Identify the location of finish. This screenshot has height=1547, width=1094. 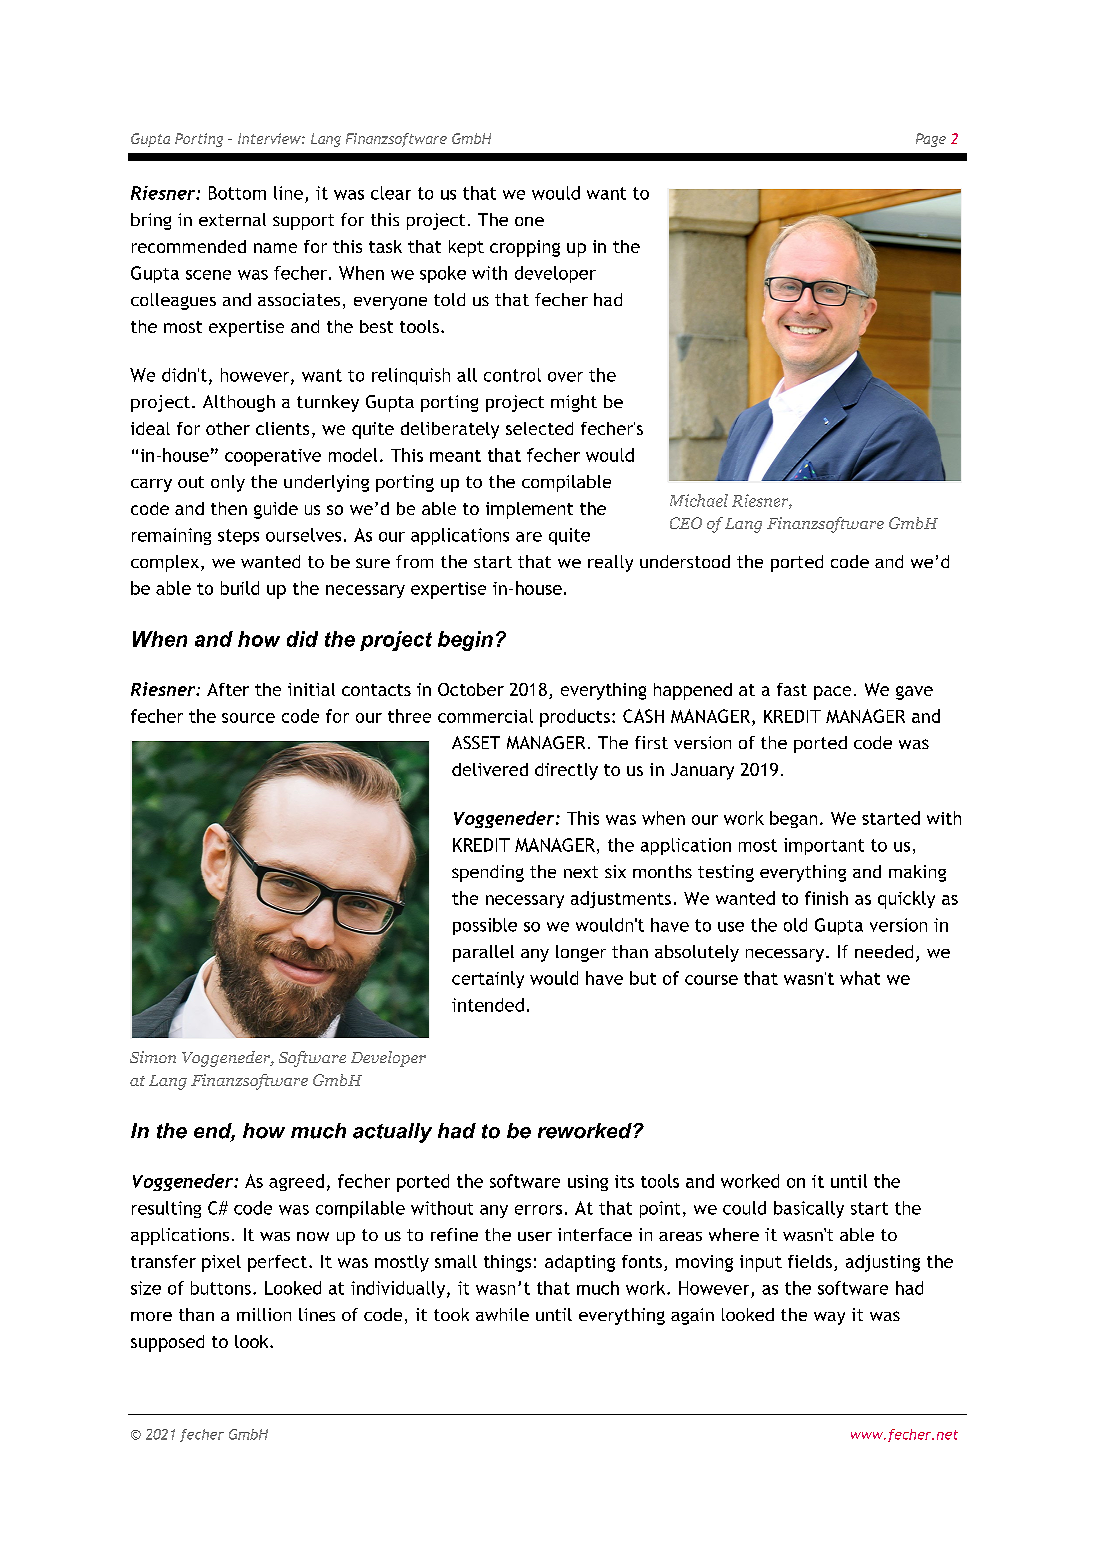
(826, 898).
